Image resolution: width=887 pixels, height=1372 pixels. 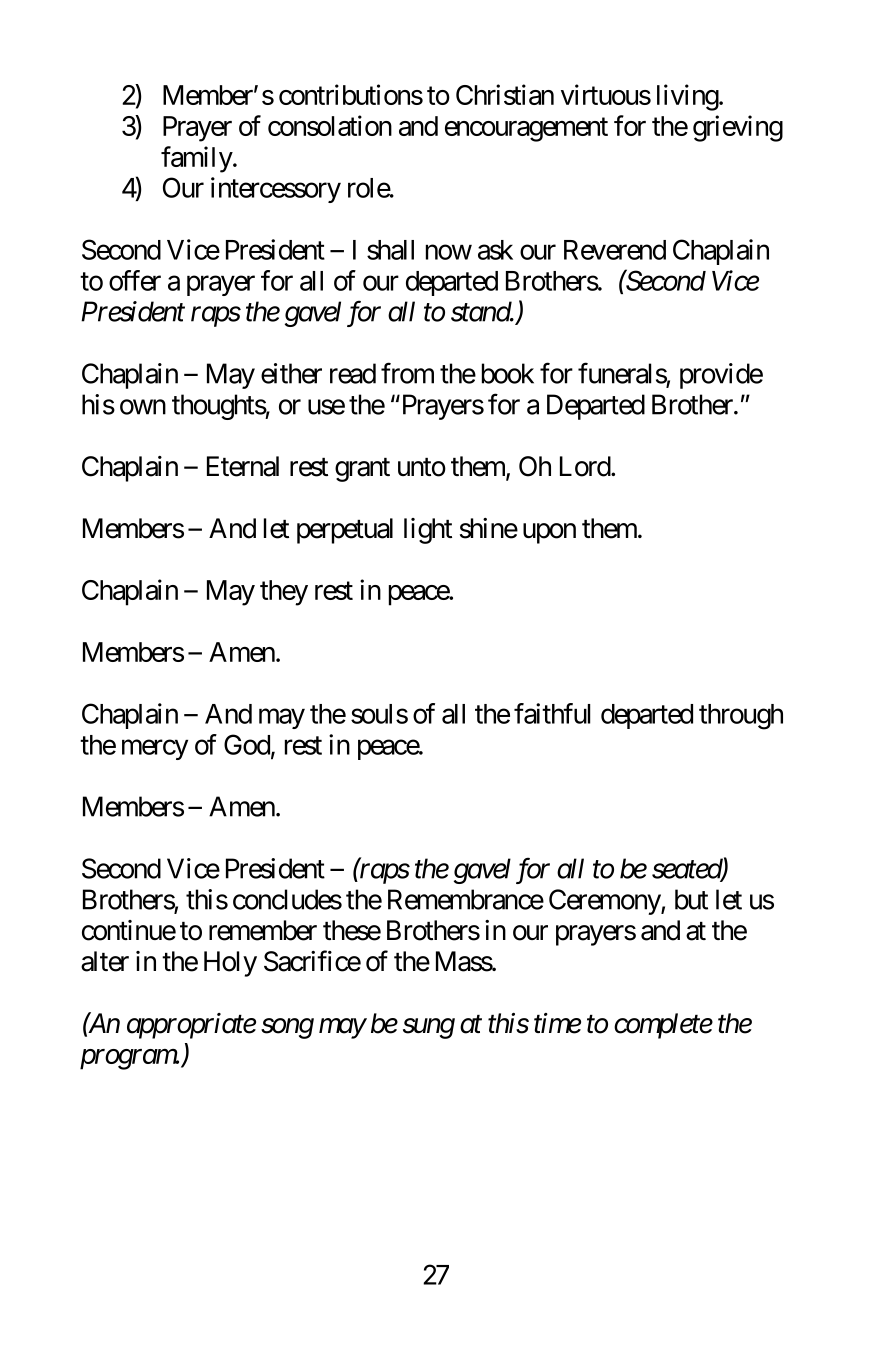 I want to click on from, so click(x=407, y=373).
